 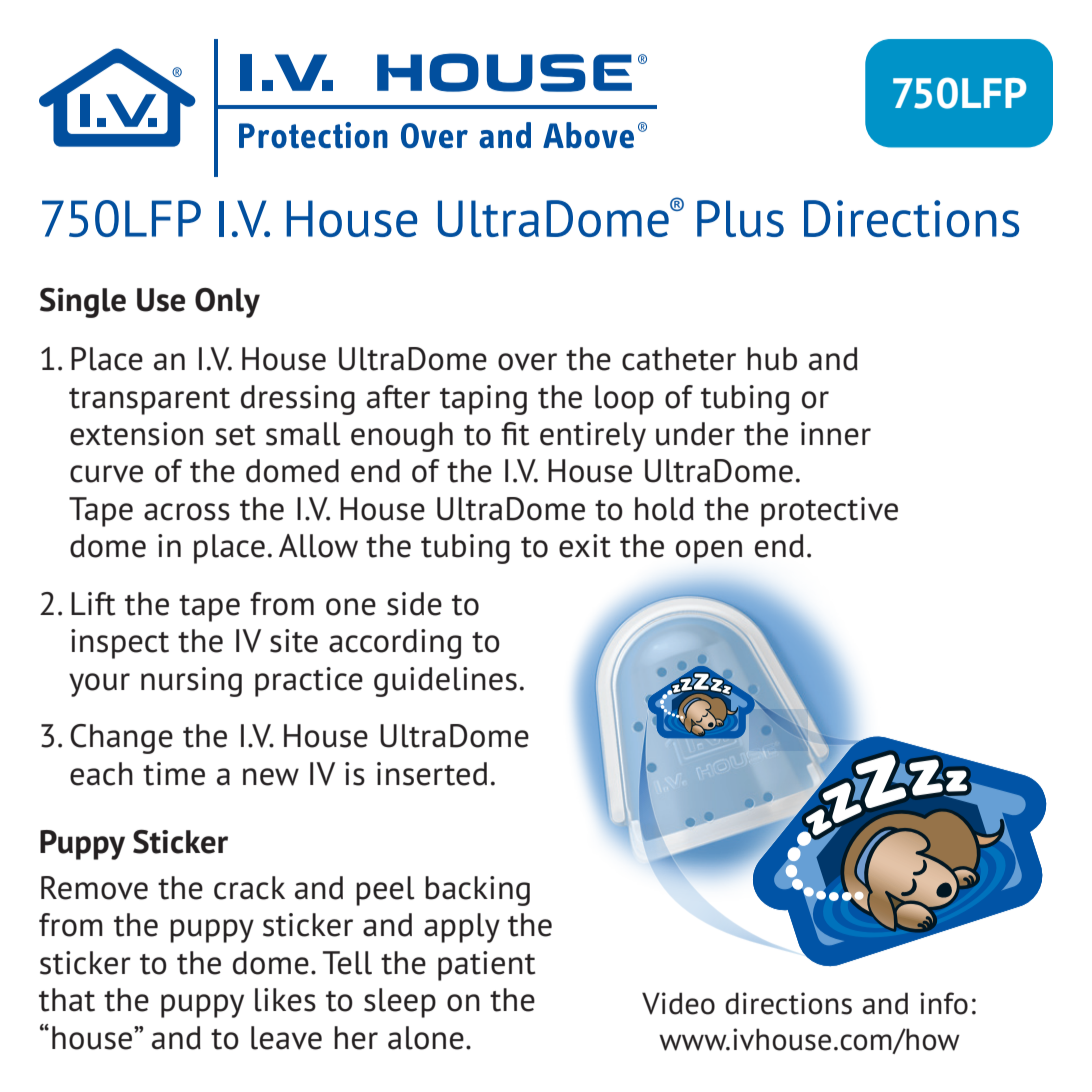 I want to click on across, so click(x=187, y=512).
